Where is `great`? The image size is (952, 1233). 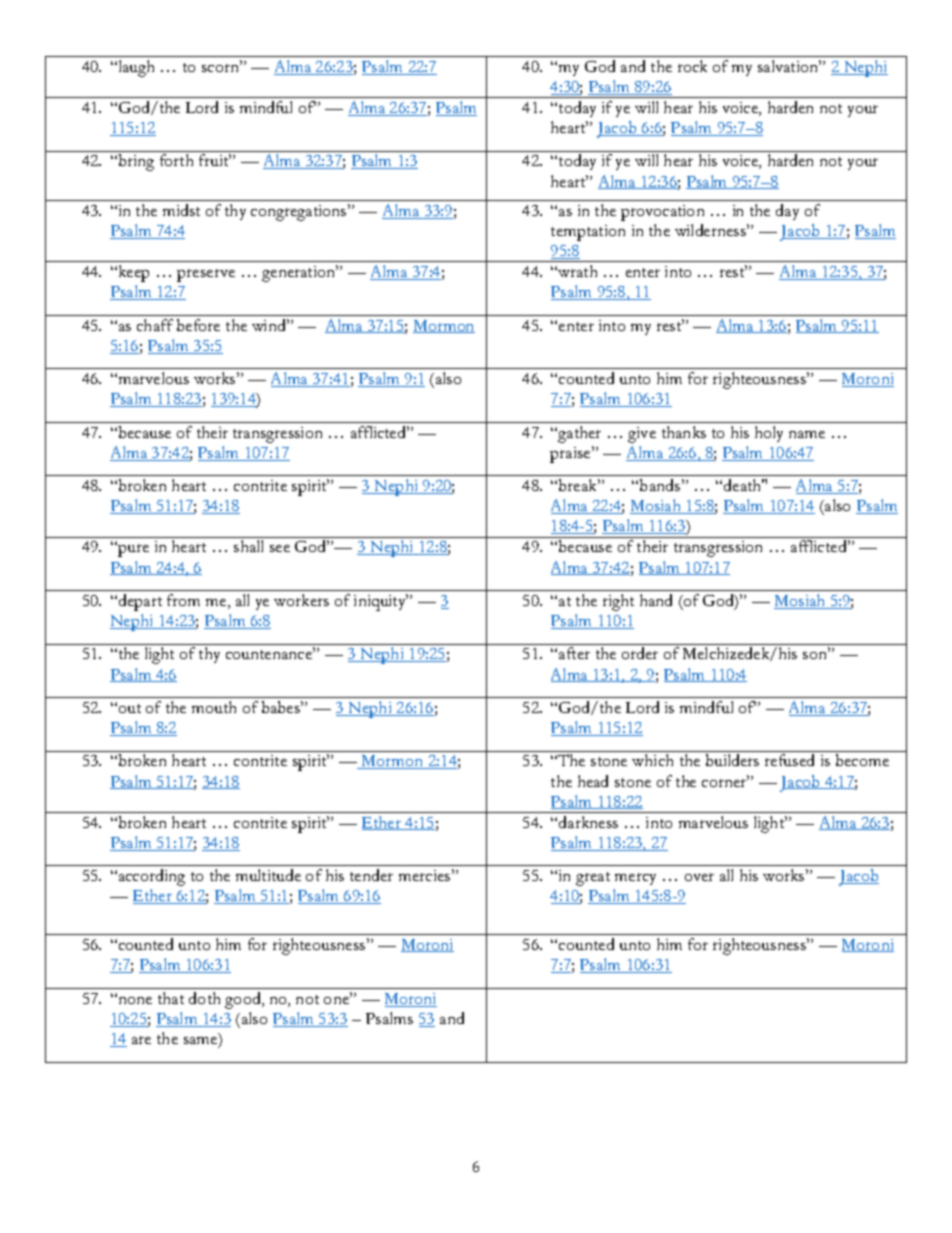
great is located at coordinates (593, 879).
